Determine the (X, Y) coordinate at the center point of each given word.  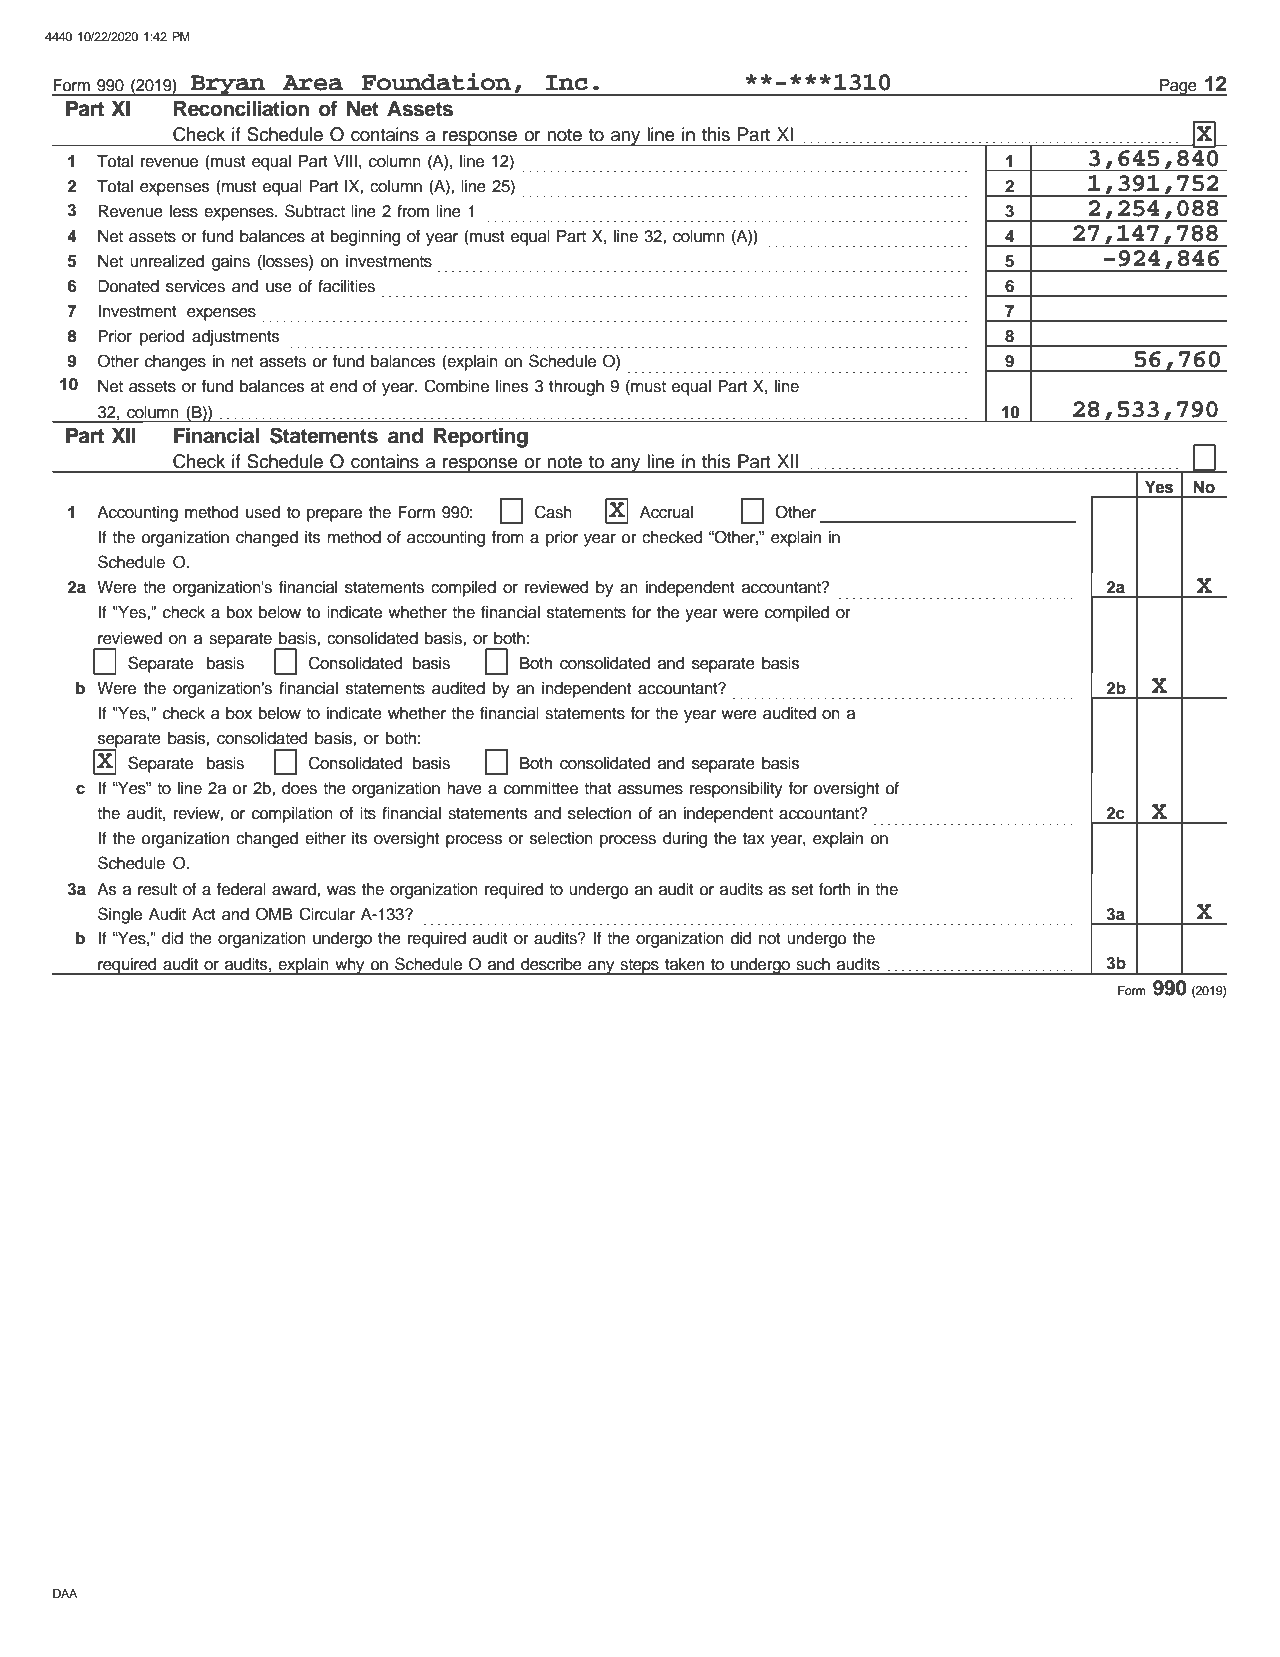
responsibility (736, 790)
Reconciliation (241, 109)
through (576, 388)
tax (754, 839)
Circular (327, 914)
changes (175, 363)
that (598, 788)
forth (835, 889)
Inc (567, 83)
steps (639, 967)
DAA (65, 1593)
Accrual (666, 512)
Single (120, 915)
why (350, 966)
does (299, 788)
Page (1178, 88)
